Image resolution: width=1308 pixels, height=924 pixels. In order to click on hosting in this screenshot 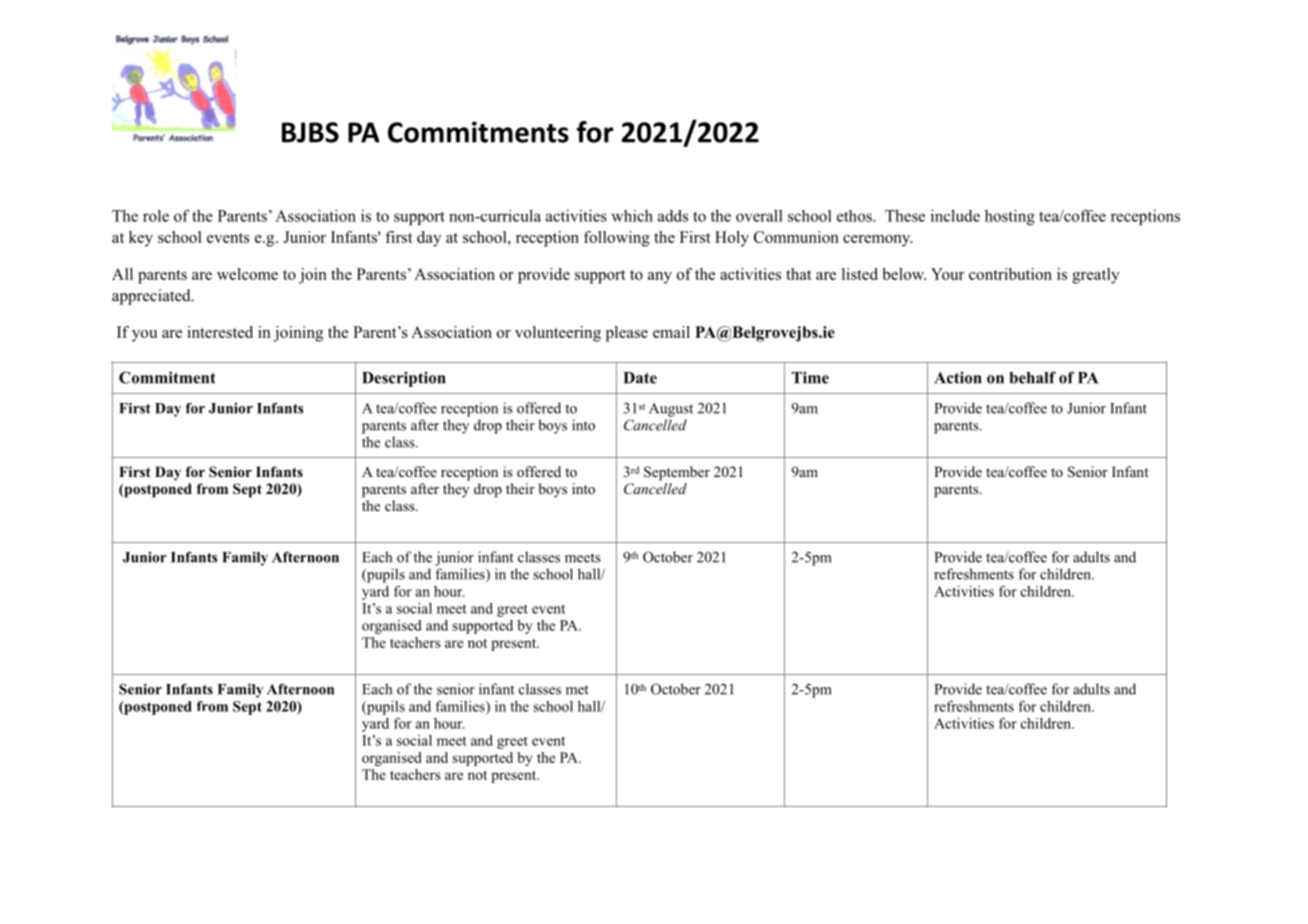, I will do `click(1010, 217)`.
